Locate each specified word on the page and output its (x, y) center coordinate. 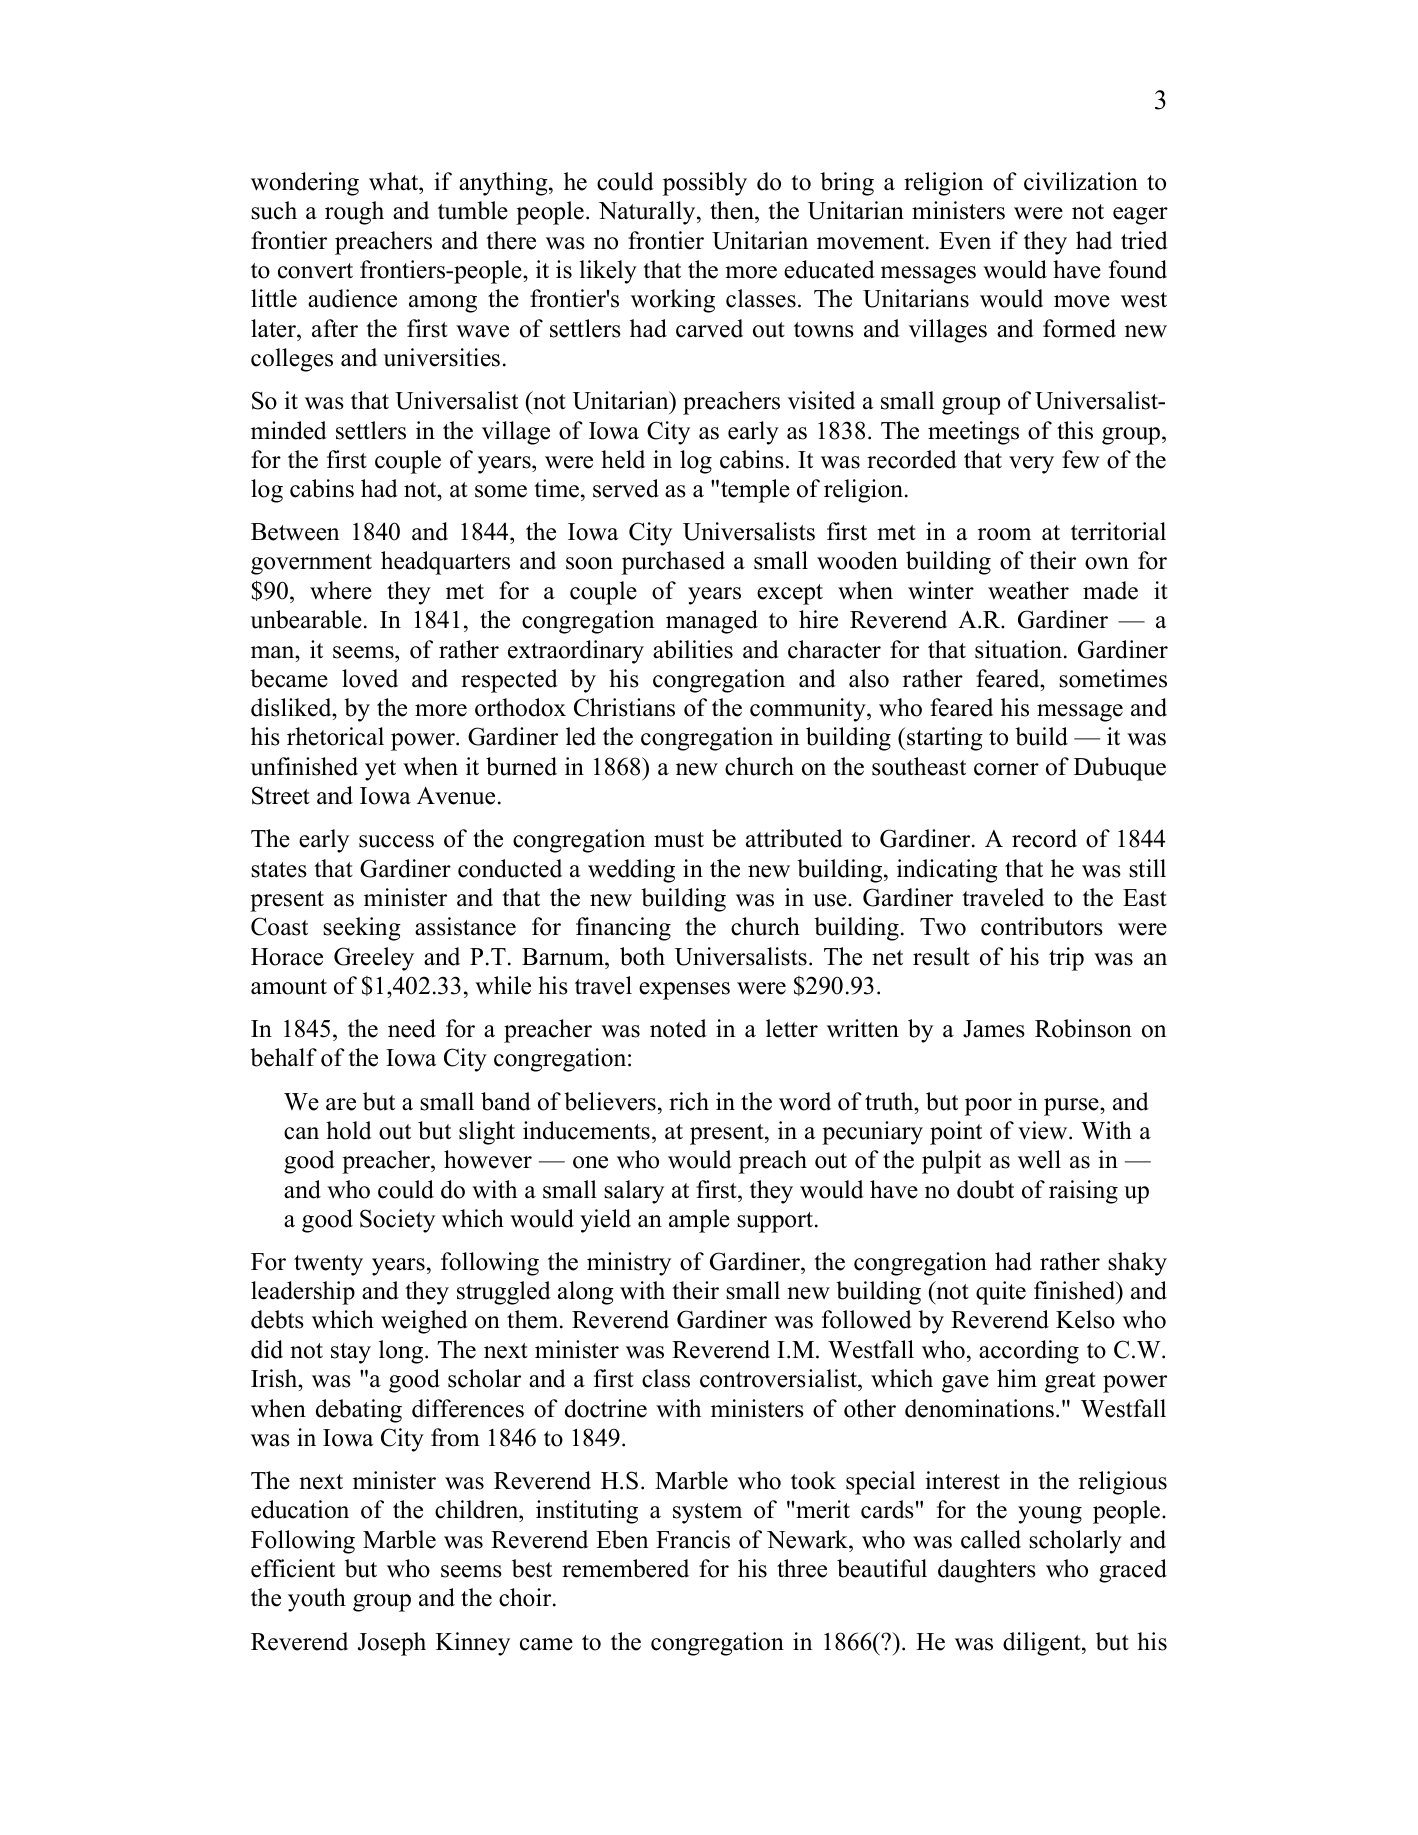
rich (689, 1101)
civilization (1081, 181)
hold (349, 1130)
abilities (693, 649)
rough (354, 213)
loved (370, 678)
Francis (693, 1539)
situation (1018, 649)
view (1044, 1130)
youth (317, 1600)
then (733, 212)
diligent (1043, 1644)
